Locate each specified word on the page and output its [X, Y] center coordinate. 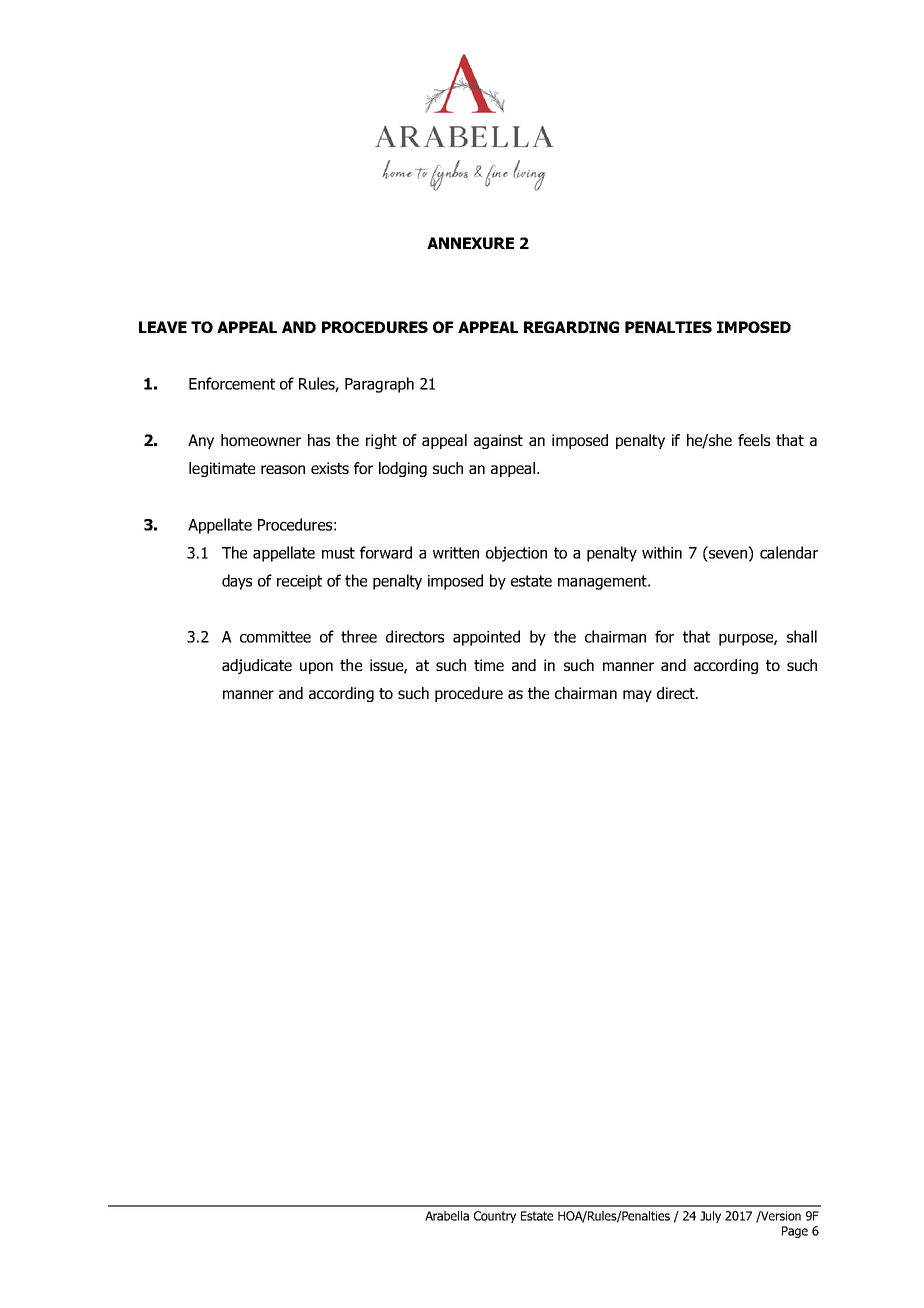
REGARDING [571, 327]
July [710, 1217]
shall [802, 636]
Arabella [447, 1216]
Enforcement [232, 383]
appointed [486, 638]
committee [275, 637]
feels [754, 440]
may [637, 696]
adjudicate [257, 666]
